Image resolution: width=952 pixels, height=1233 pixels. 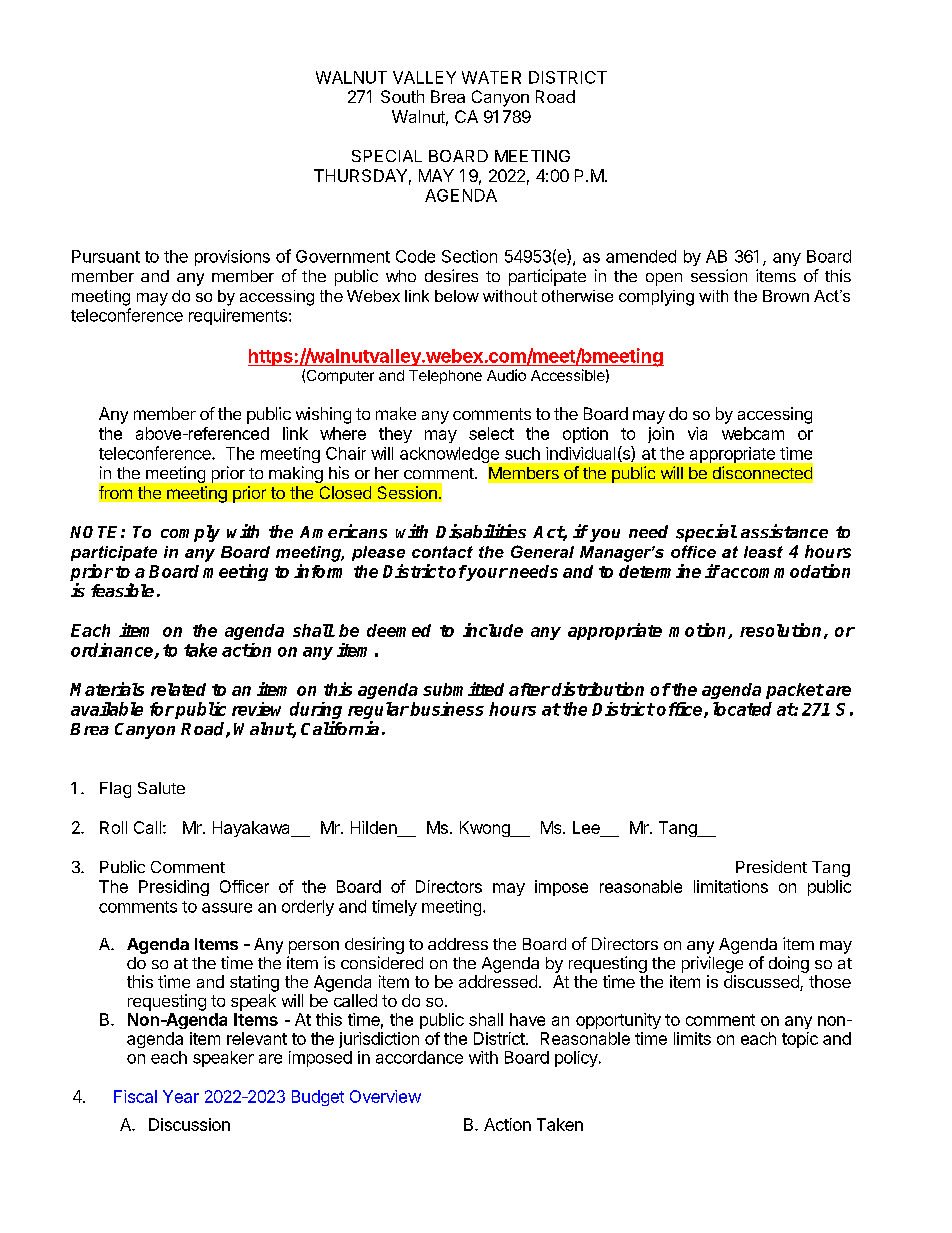 I want to click on accordance, so click(x=419, y=1057).
